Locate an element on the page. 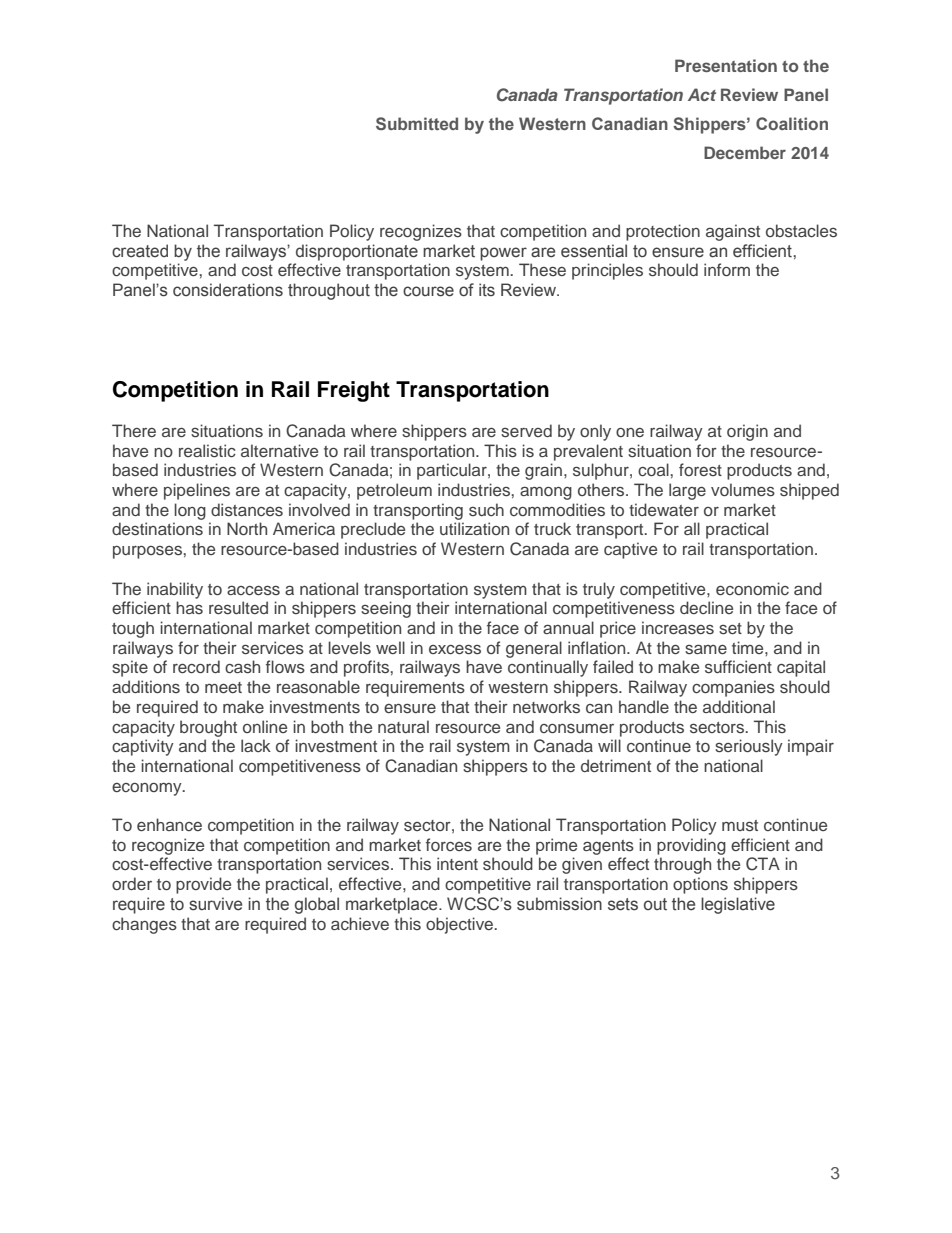 The height and width of the page is (1233, 952). objective is located at coordinates (460, 925).
